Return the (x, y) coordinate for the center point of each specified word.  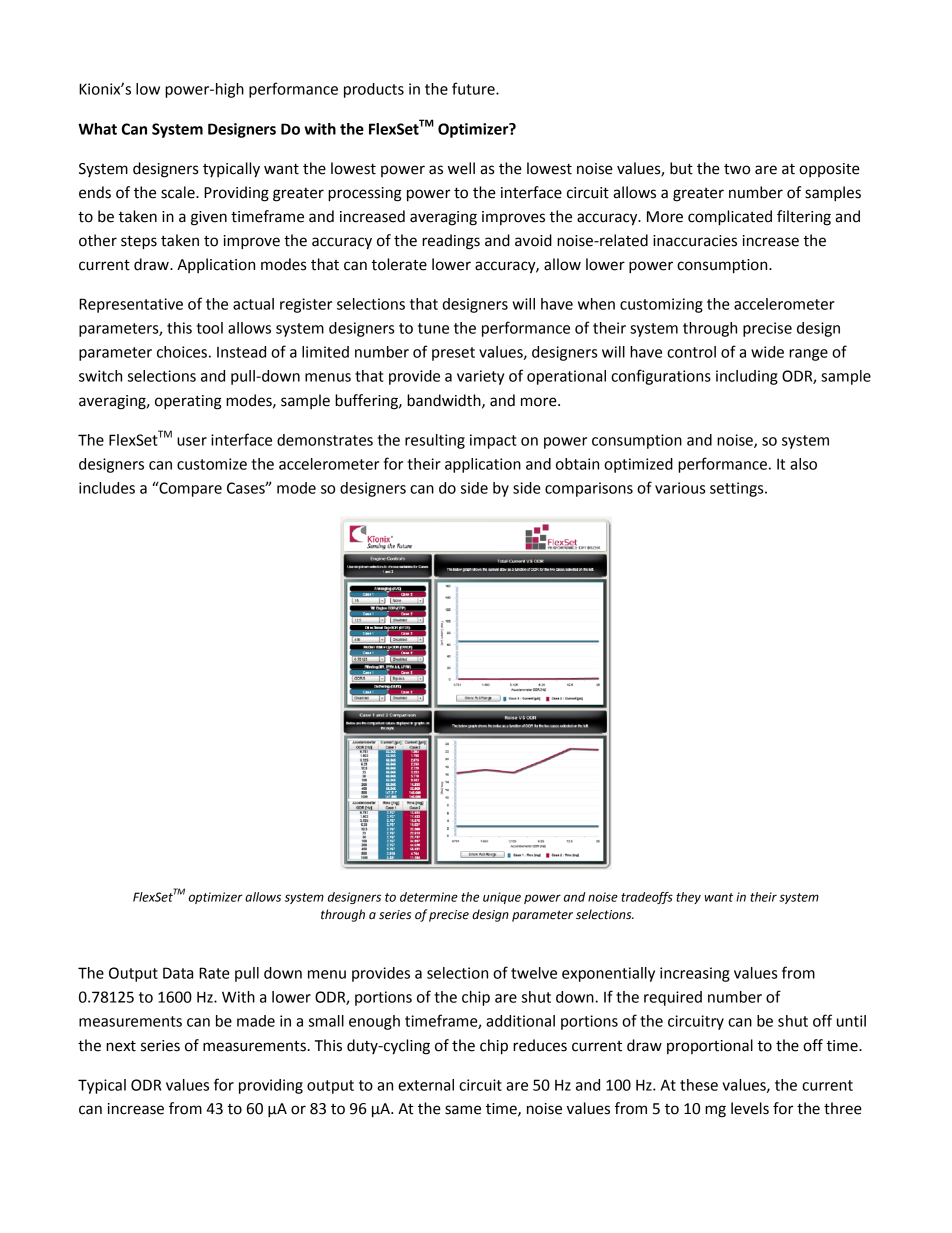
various (680, 488)
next (121, 1046)
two (737, 169)
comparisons (589, 489)
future (474, 88)
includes (107, 488)
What (97, 129)
